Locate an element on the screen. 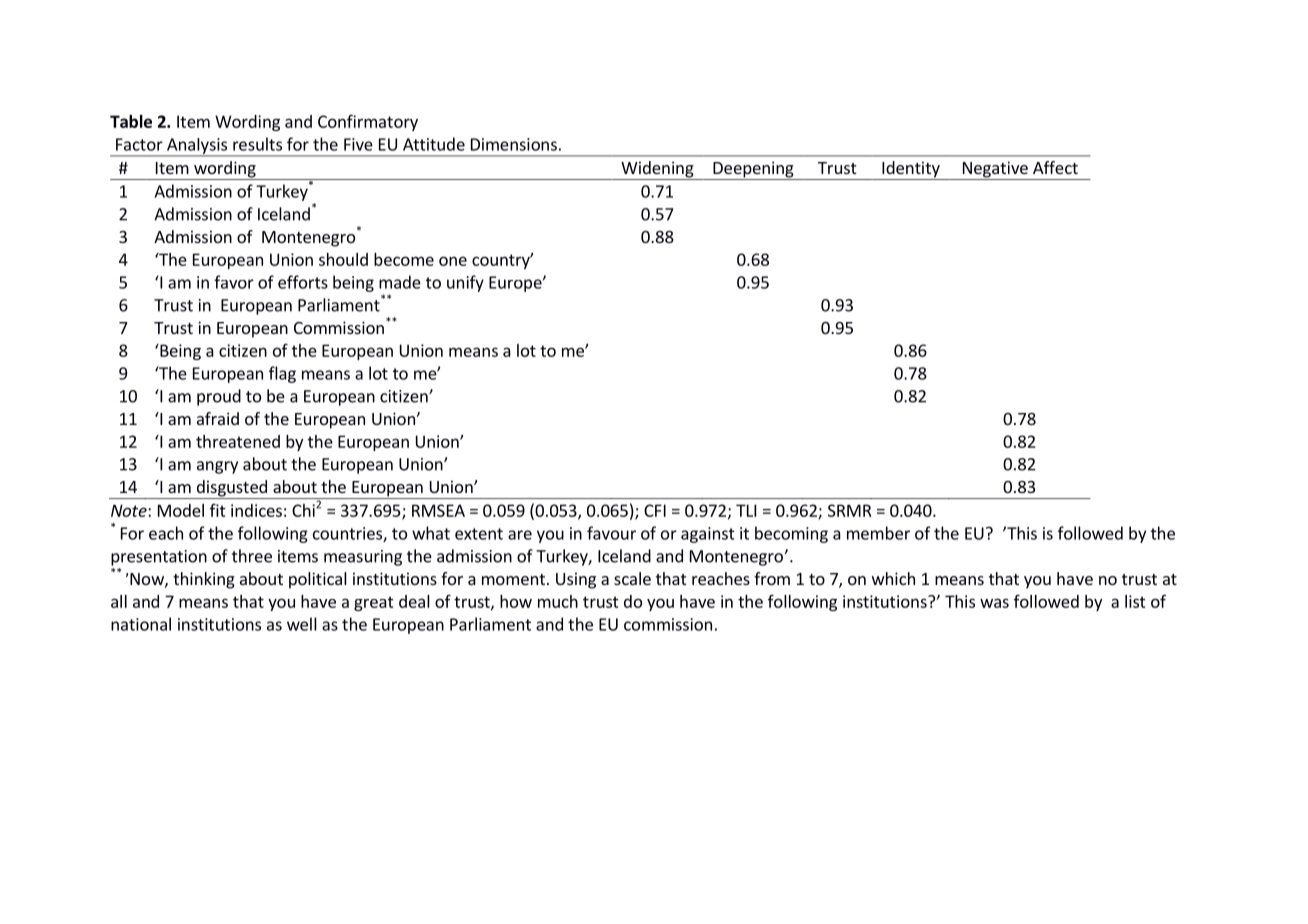 The width and height of the screenshot is (1308, 924). results is located at coordinates (257, 144).
